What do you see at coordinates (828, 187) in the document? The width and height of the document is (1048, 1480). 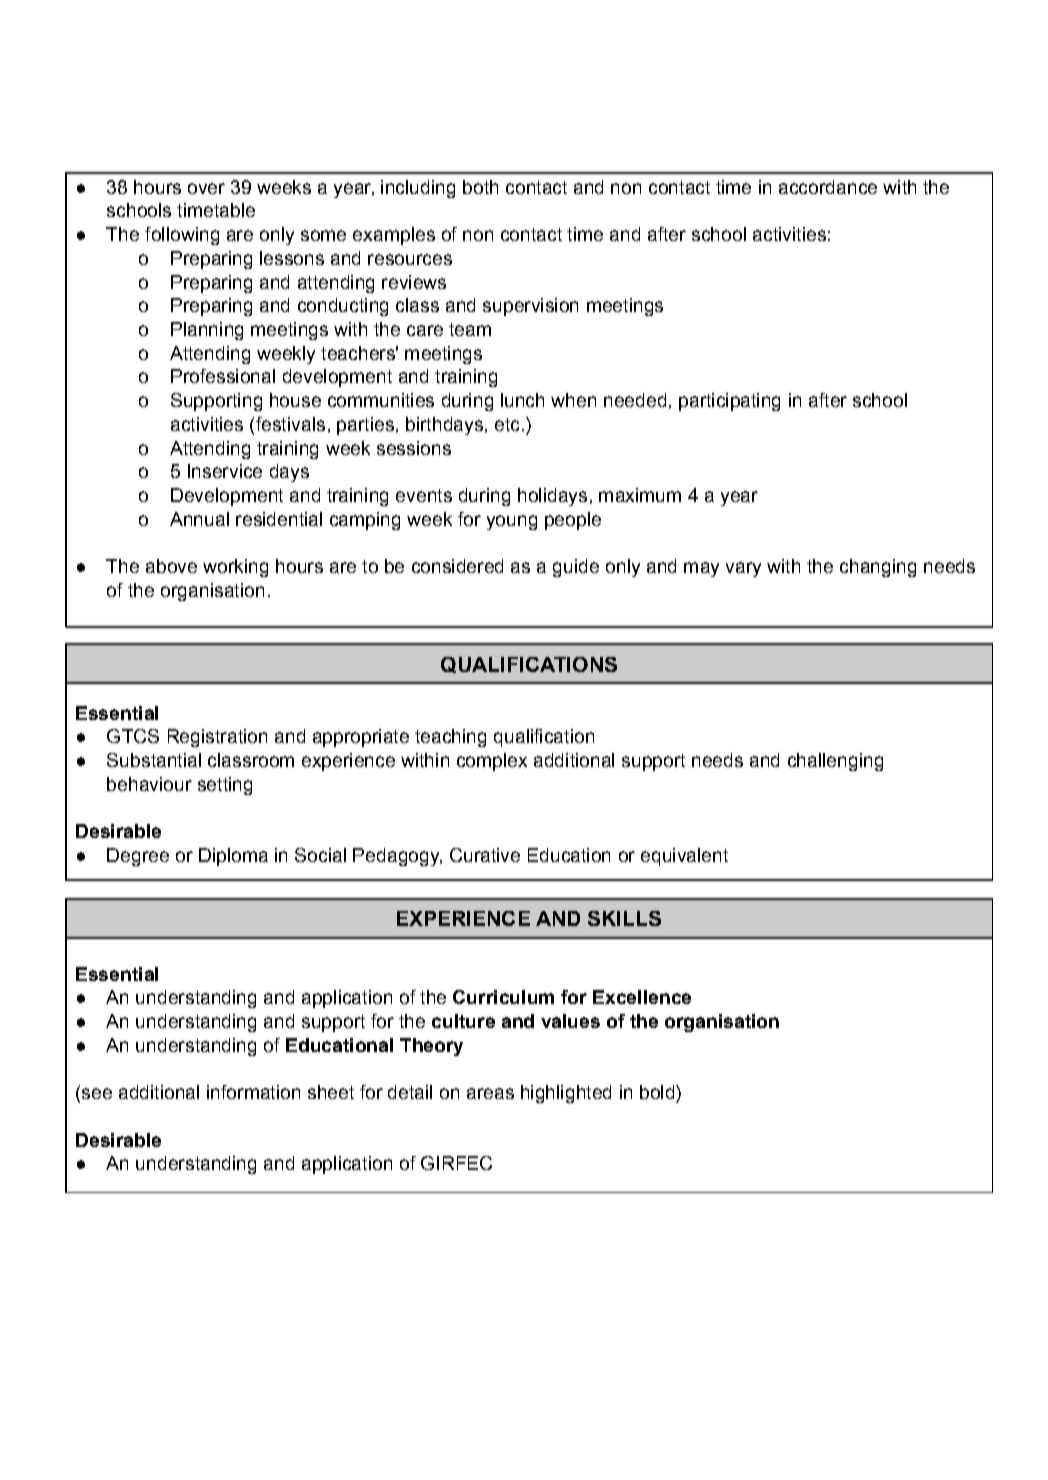 I see `accordance` at bounding box center [828, 187].
